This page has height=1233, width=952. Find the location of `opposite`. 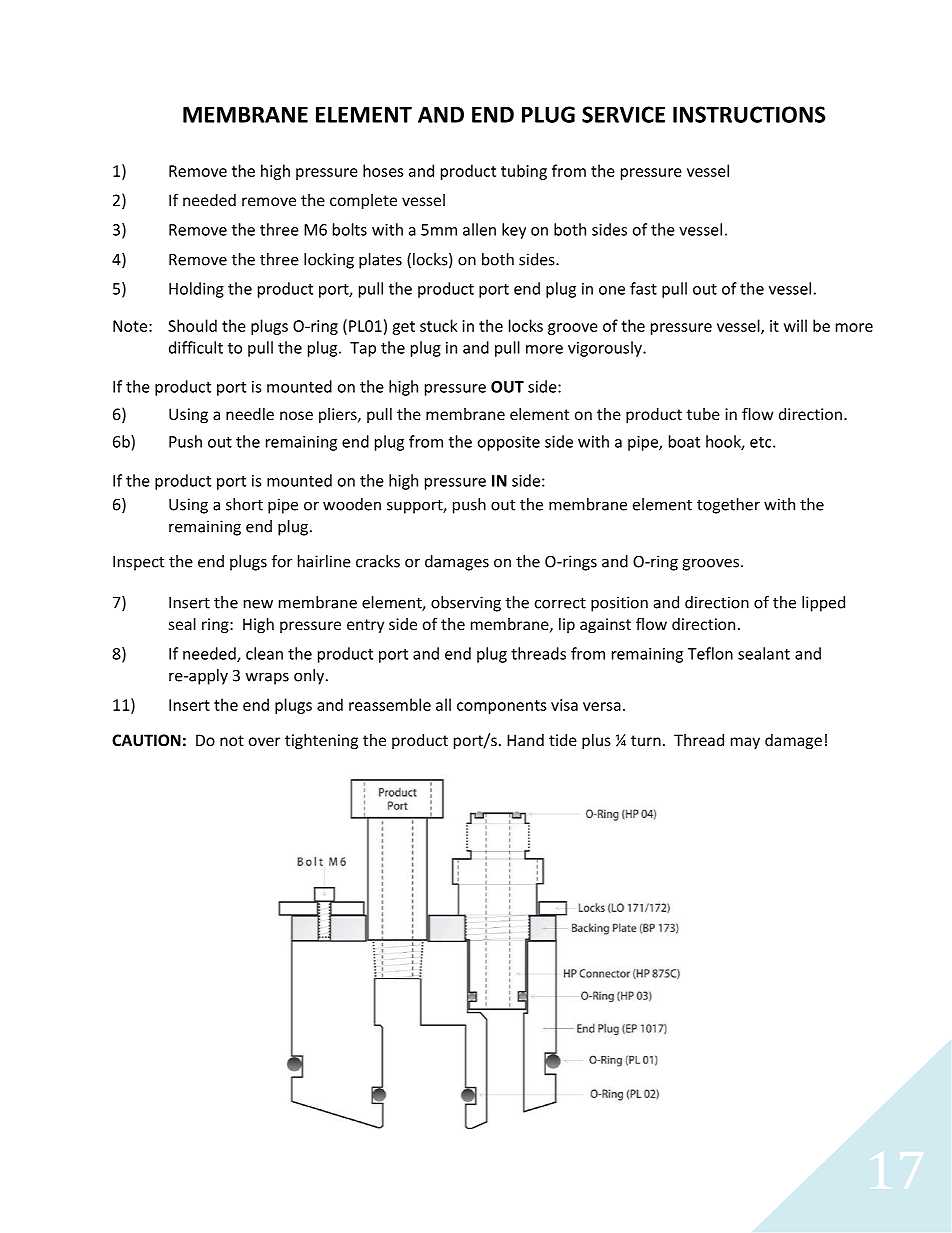

opposite is located at coordinates (509, 443).
